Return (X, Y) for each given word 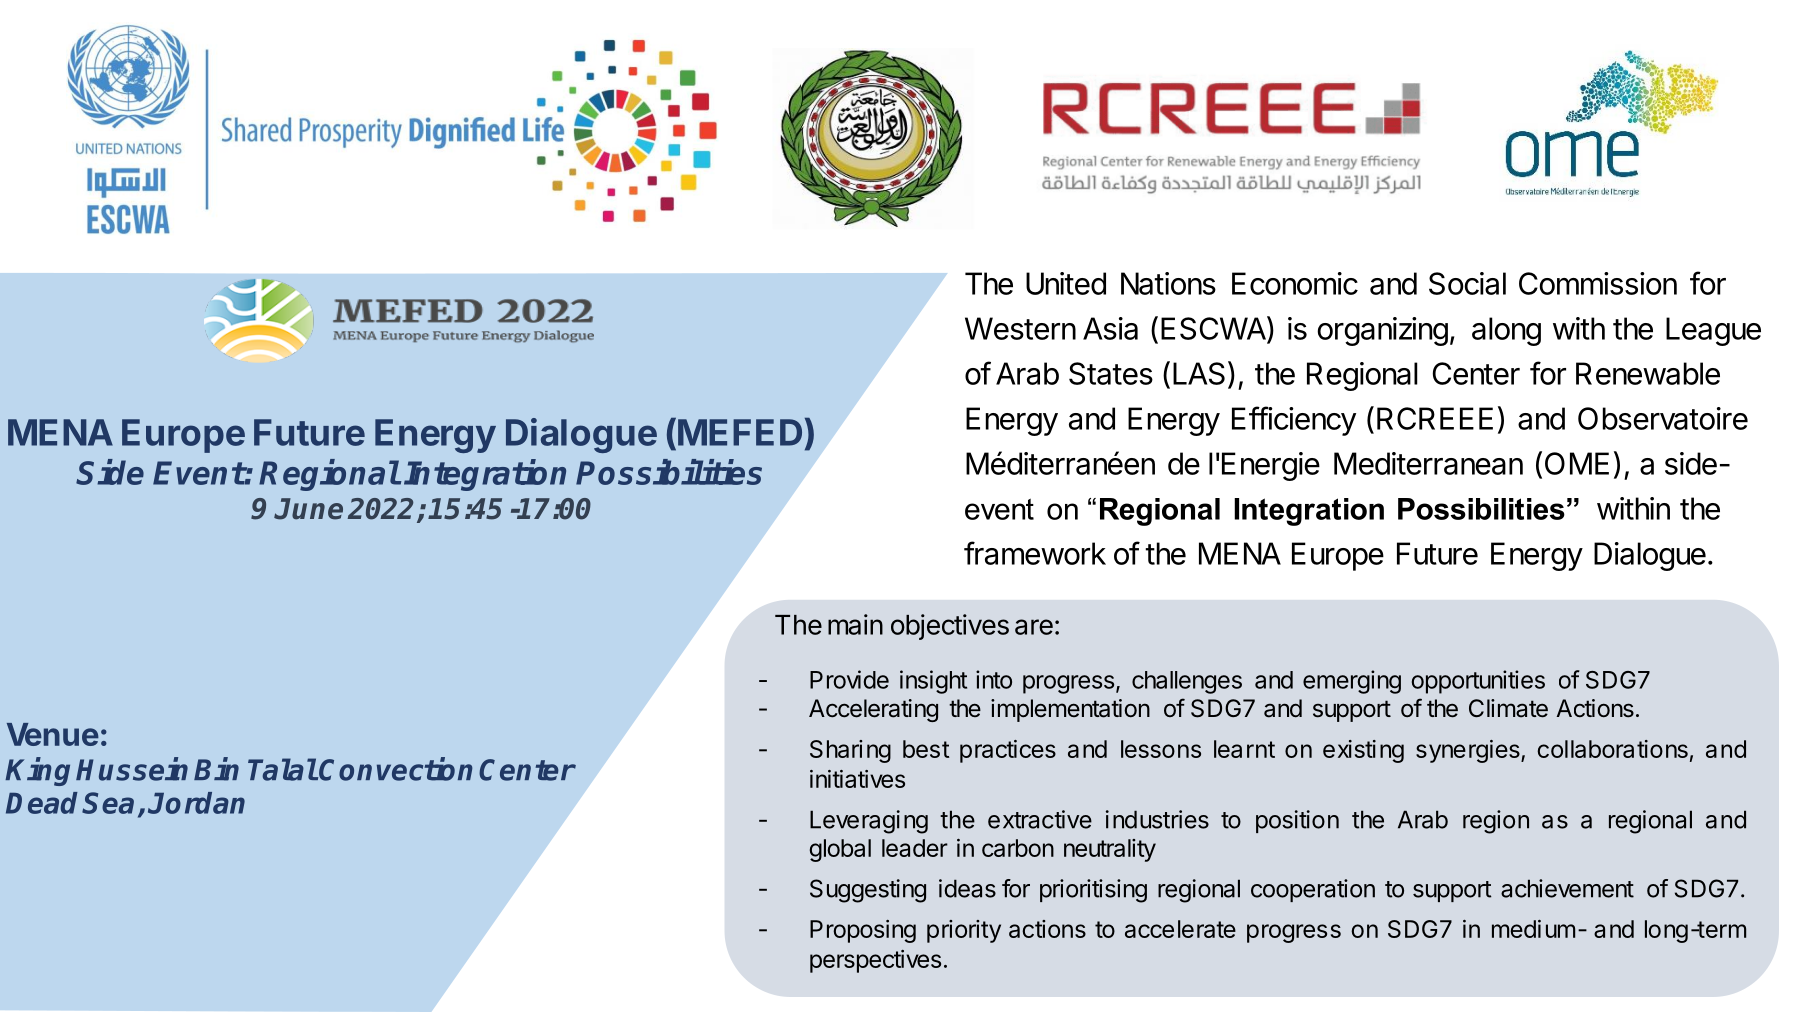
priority (964, 931)
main (855, 624)
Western (1020, 328)
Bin (216, 769)
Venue (53, 734)
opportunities (1478, 682)
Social (1467, 283)
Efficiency (1294, 421)
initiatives (857, 779)
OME (1577, 463)
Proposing (863, 931)
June (308, 509)
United (1066, 283)
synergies (1469, 751)
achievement (1567, 888)
